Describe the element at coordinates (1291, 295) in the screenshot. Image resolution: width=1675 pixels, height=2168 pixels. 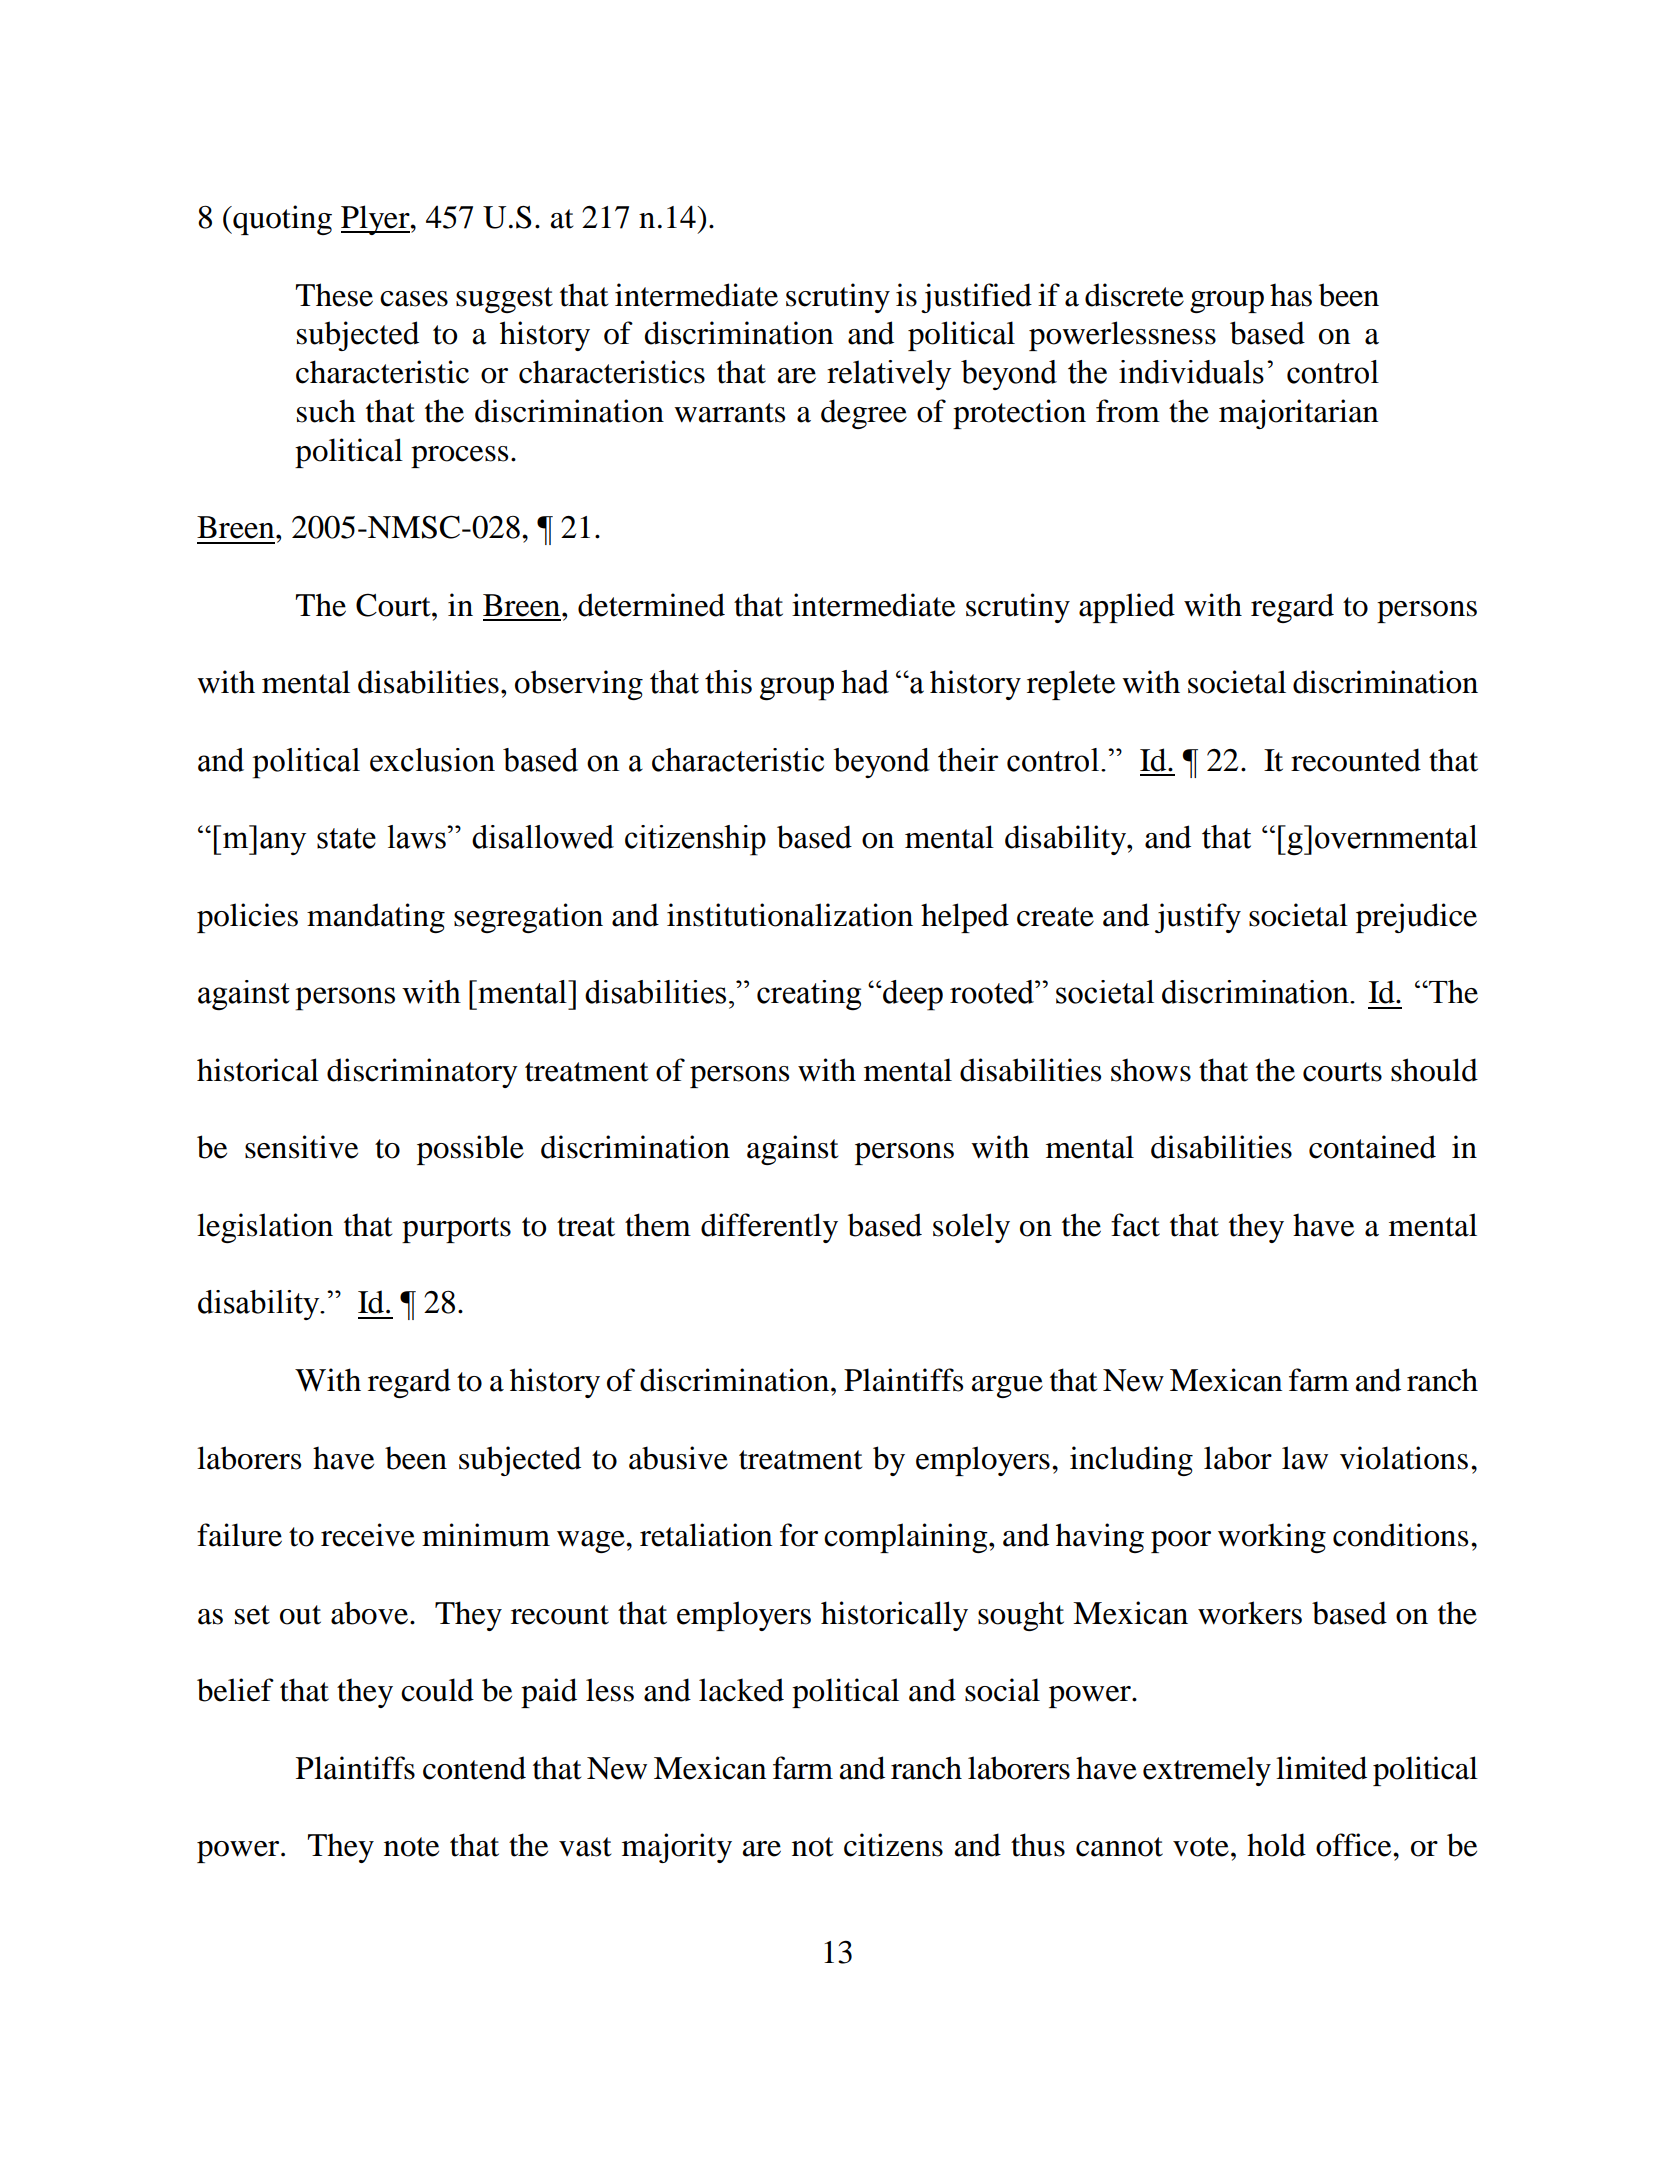
I see `has` at that location.
